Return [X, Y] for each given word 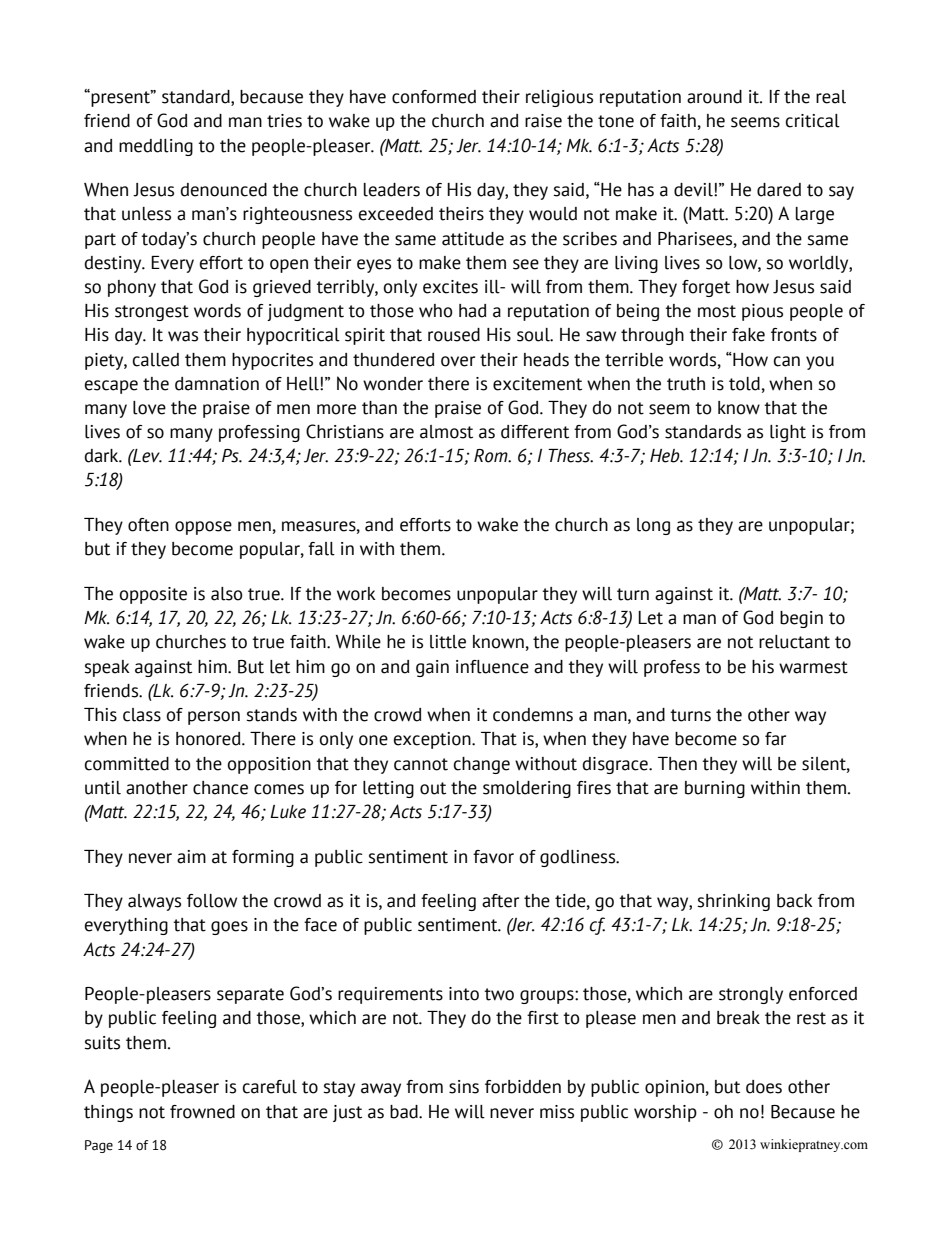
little [448, 642]
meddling [156, 147]
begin [801, 619]
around [714, 97]
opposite [153, 595]
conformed [434, 97]
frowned [202, 1112]
